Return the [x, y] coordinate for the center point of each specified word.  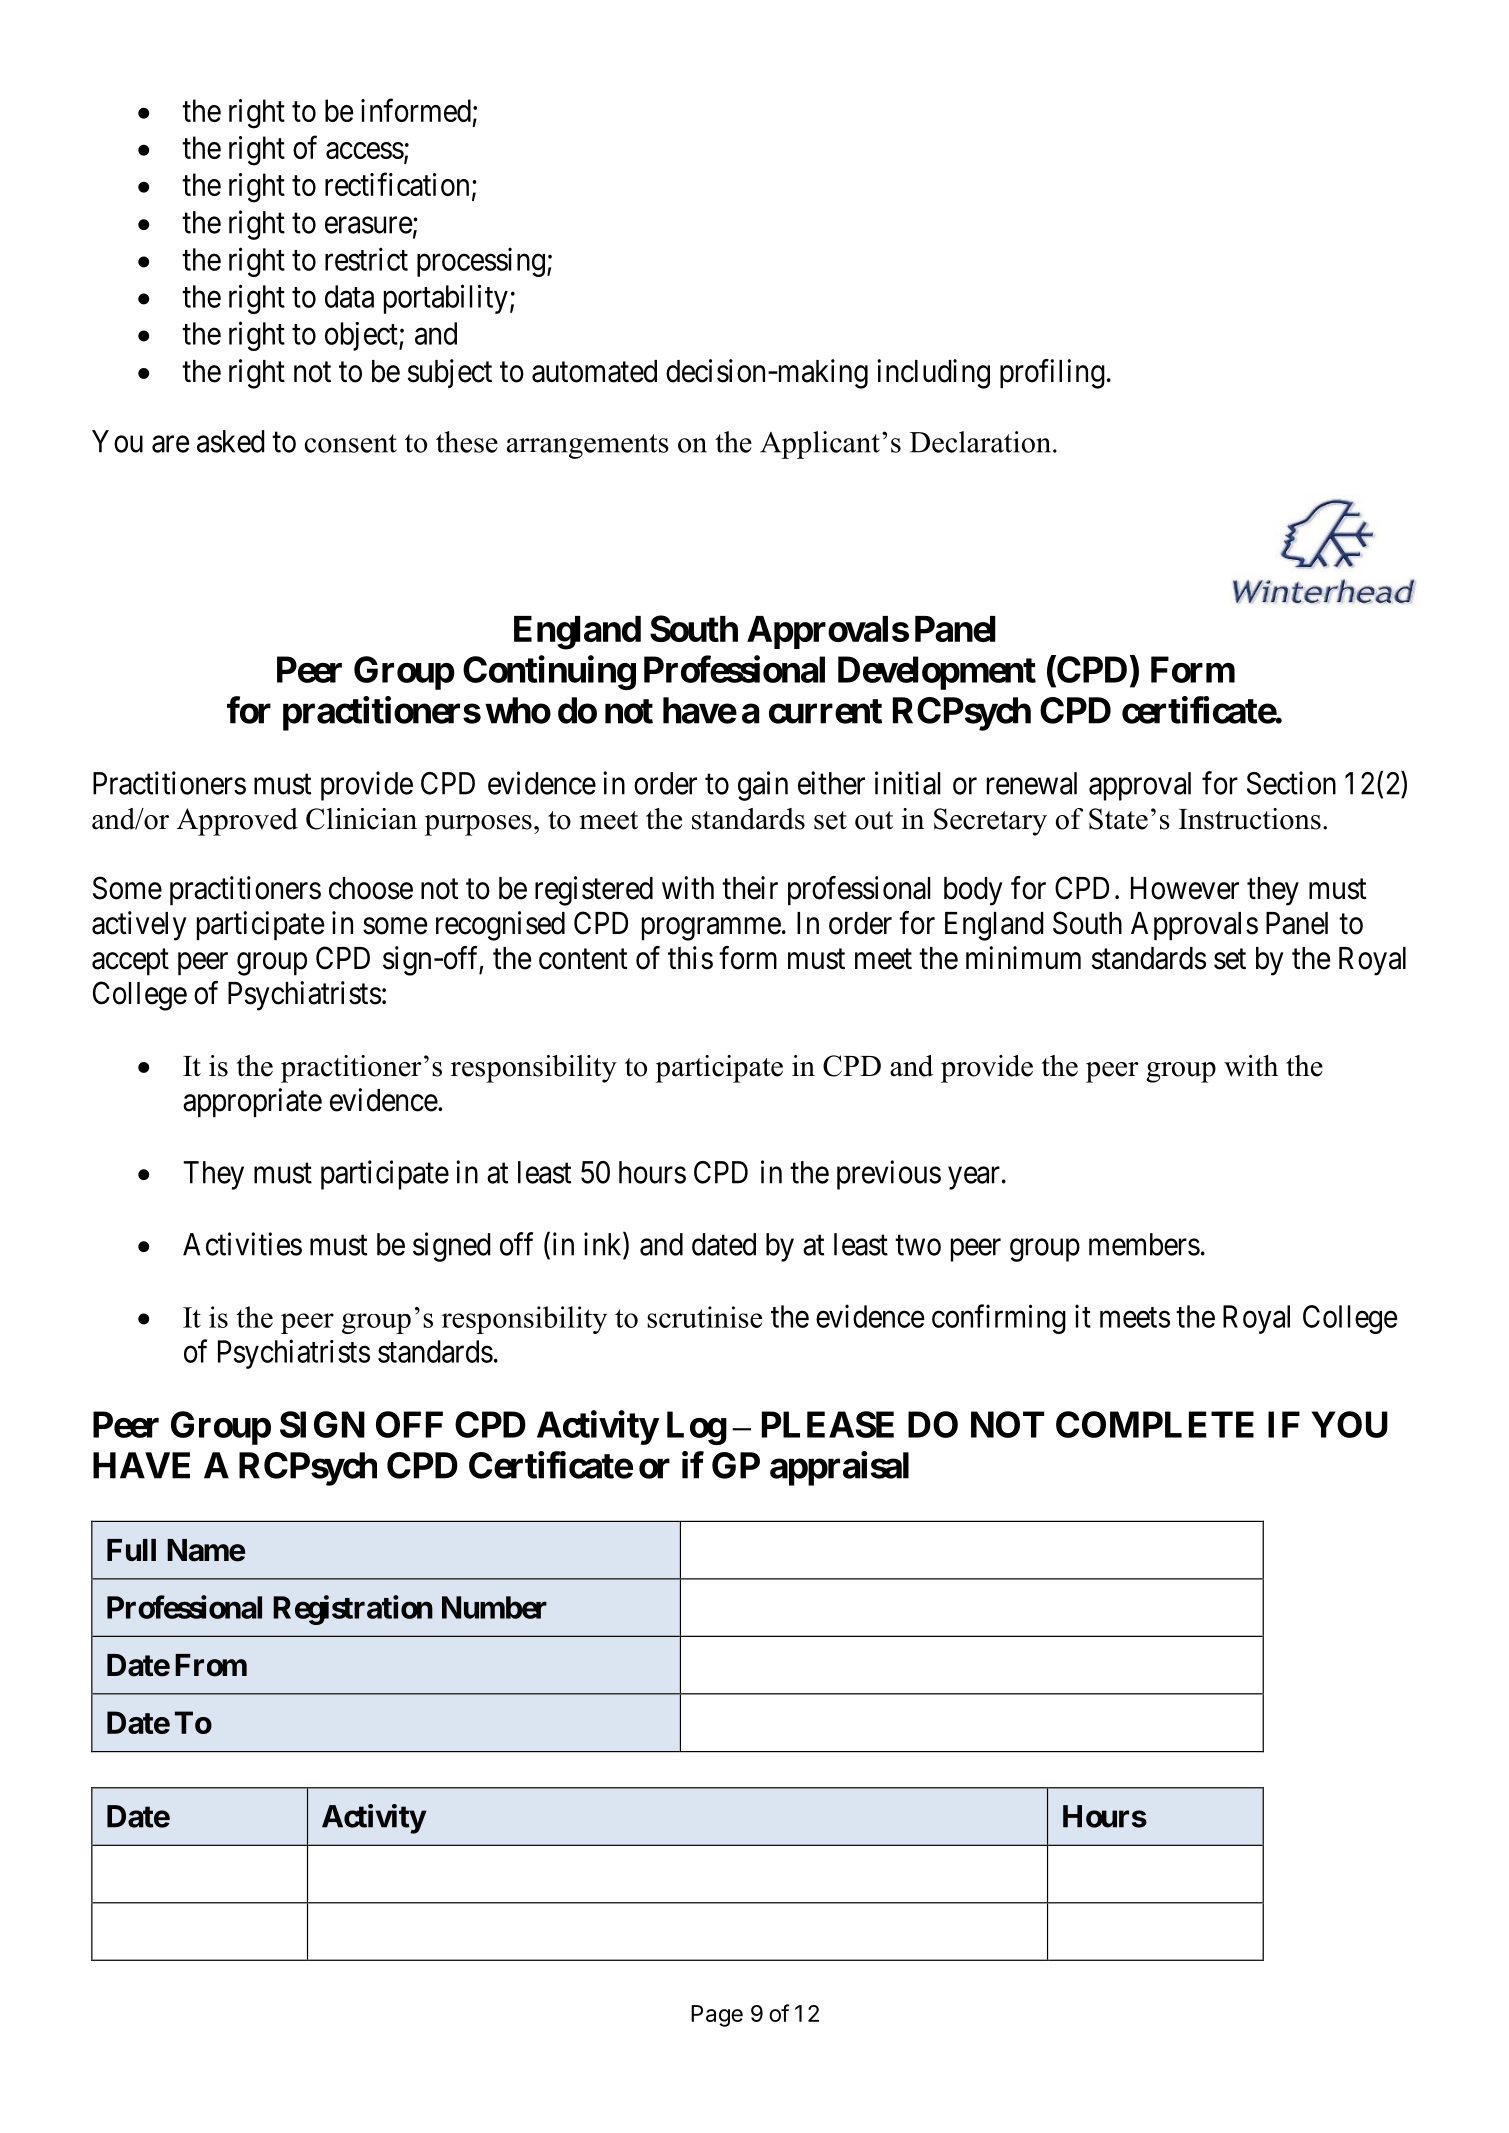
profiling [1052, 374]
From [211, 1665]
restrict [366, 259]
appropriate [252, 1103]
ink [604, 1245]
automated [594, 371]
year [974, 1178]
